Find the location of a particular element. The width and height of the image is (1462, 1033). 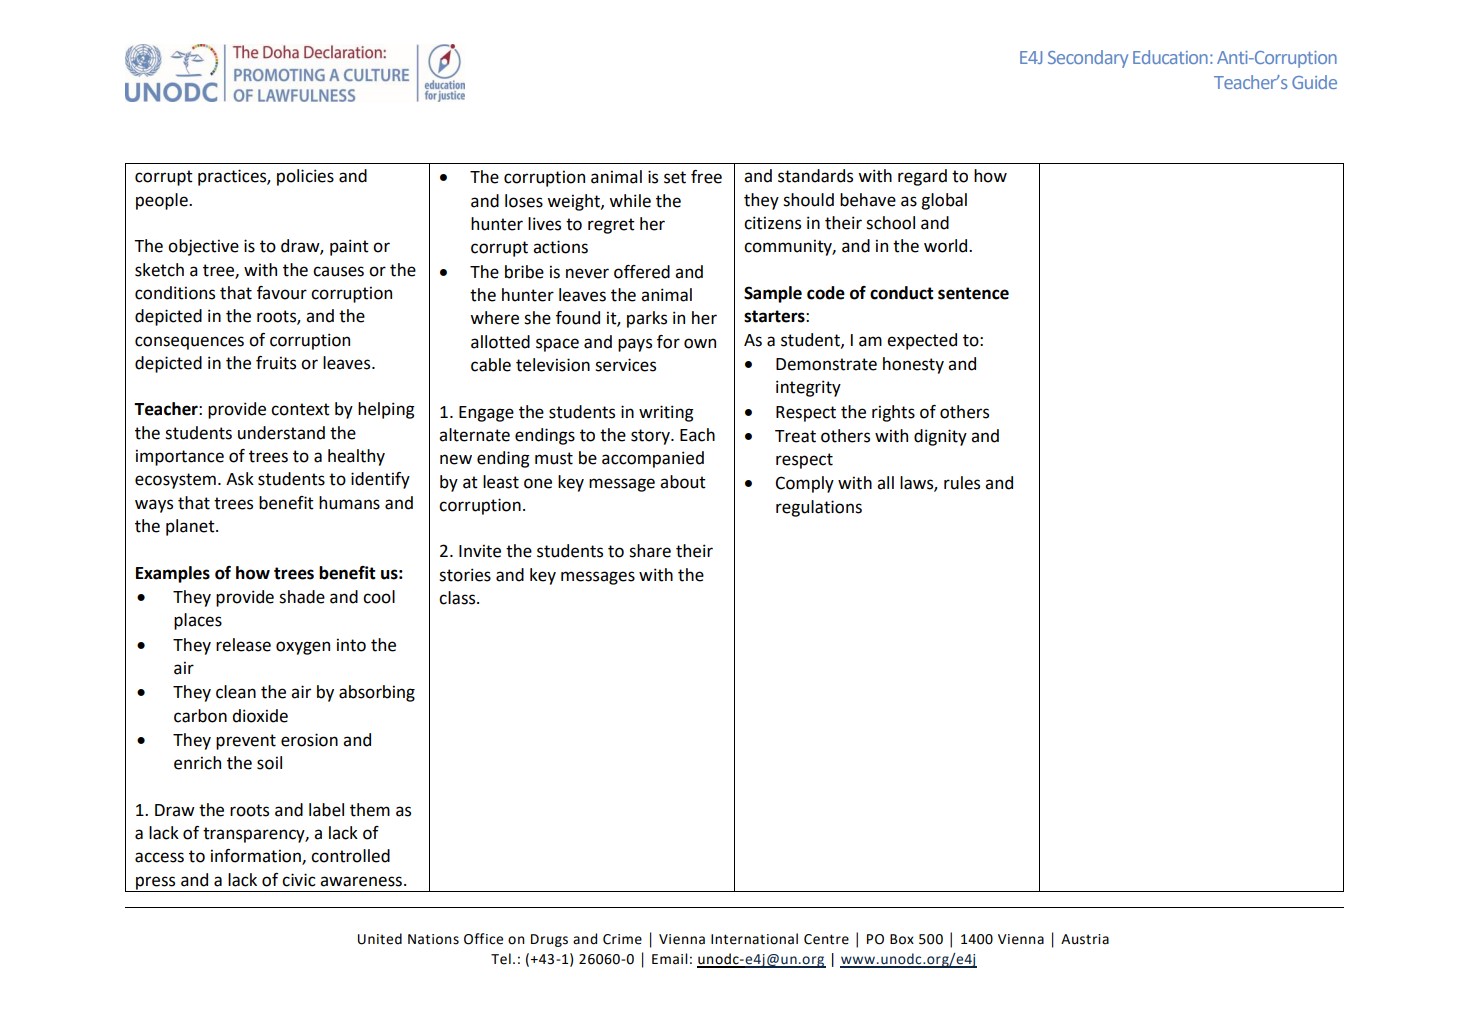

set is located at coordinates (675, 177).
